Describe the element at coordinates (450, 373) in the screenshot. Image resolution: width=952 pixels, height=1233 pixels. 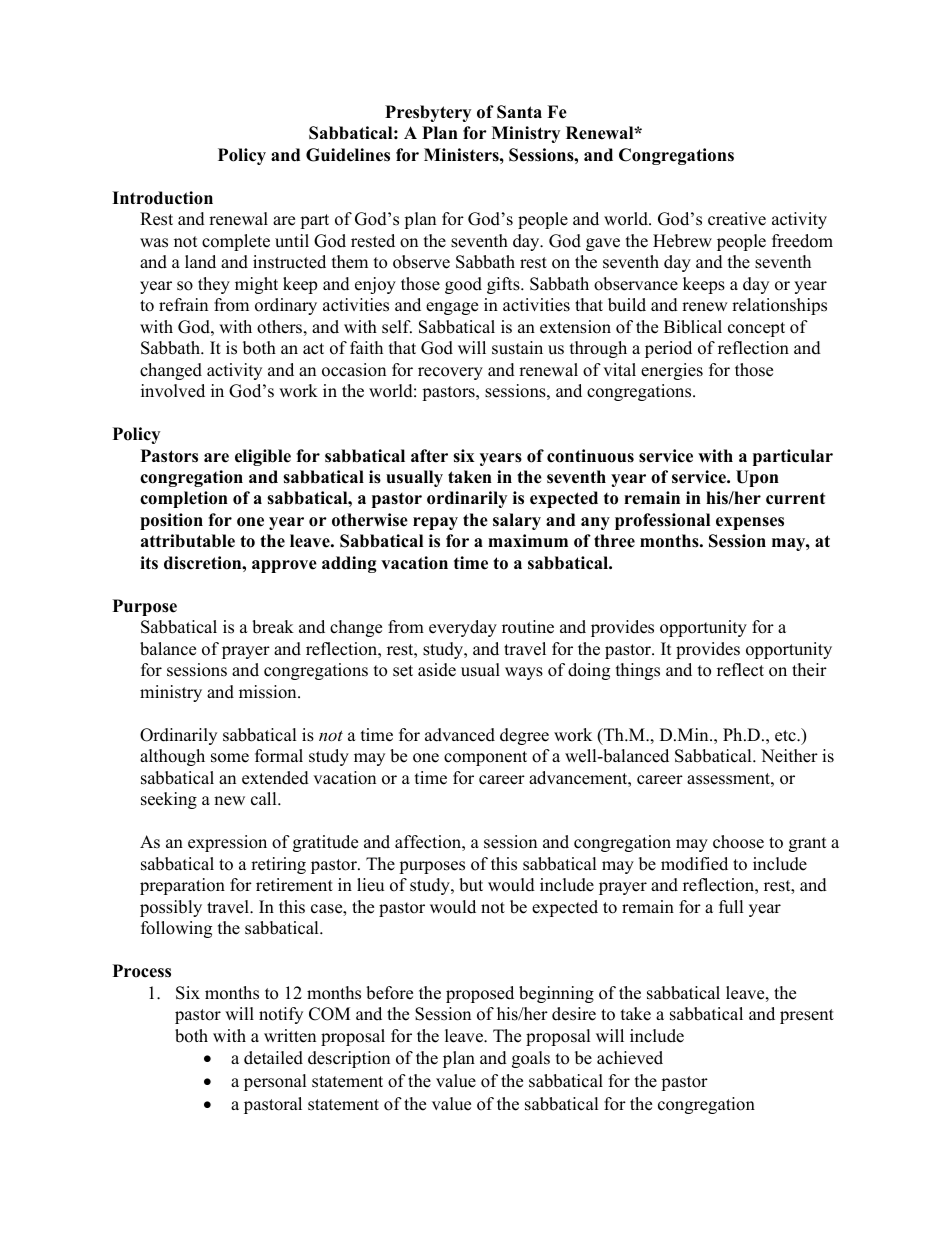
I see `recovery` at that location.
